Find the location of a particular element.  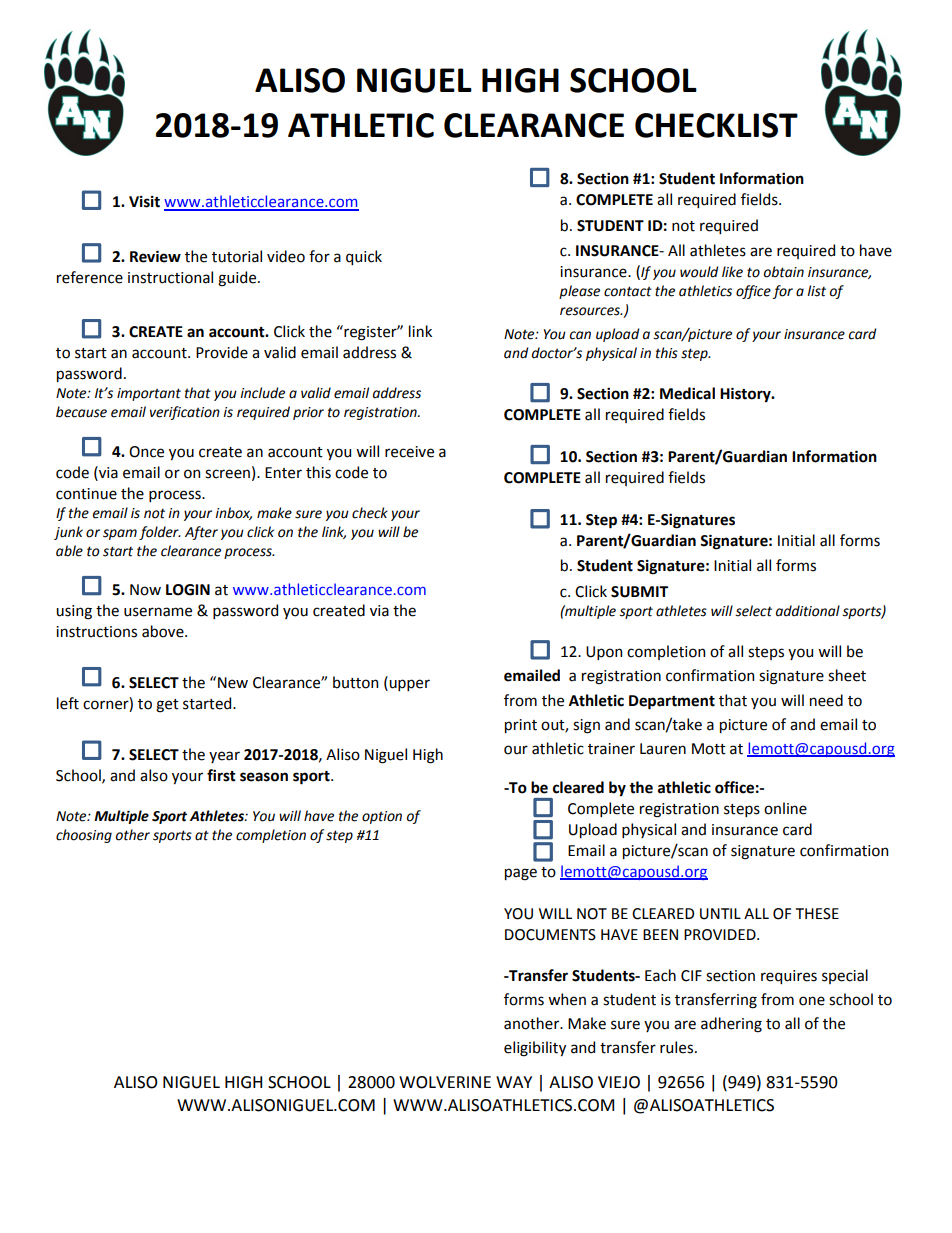

Visit is located at coordinates (144, 202).
